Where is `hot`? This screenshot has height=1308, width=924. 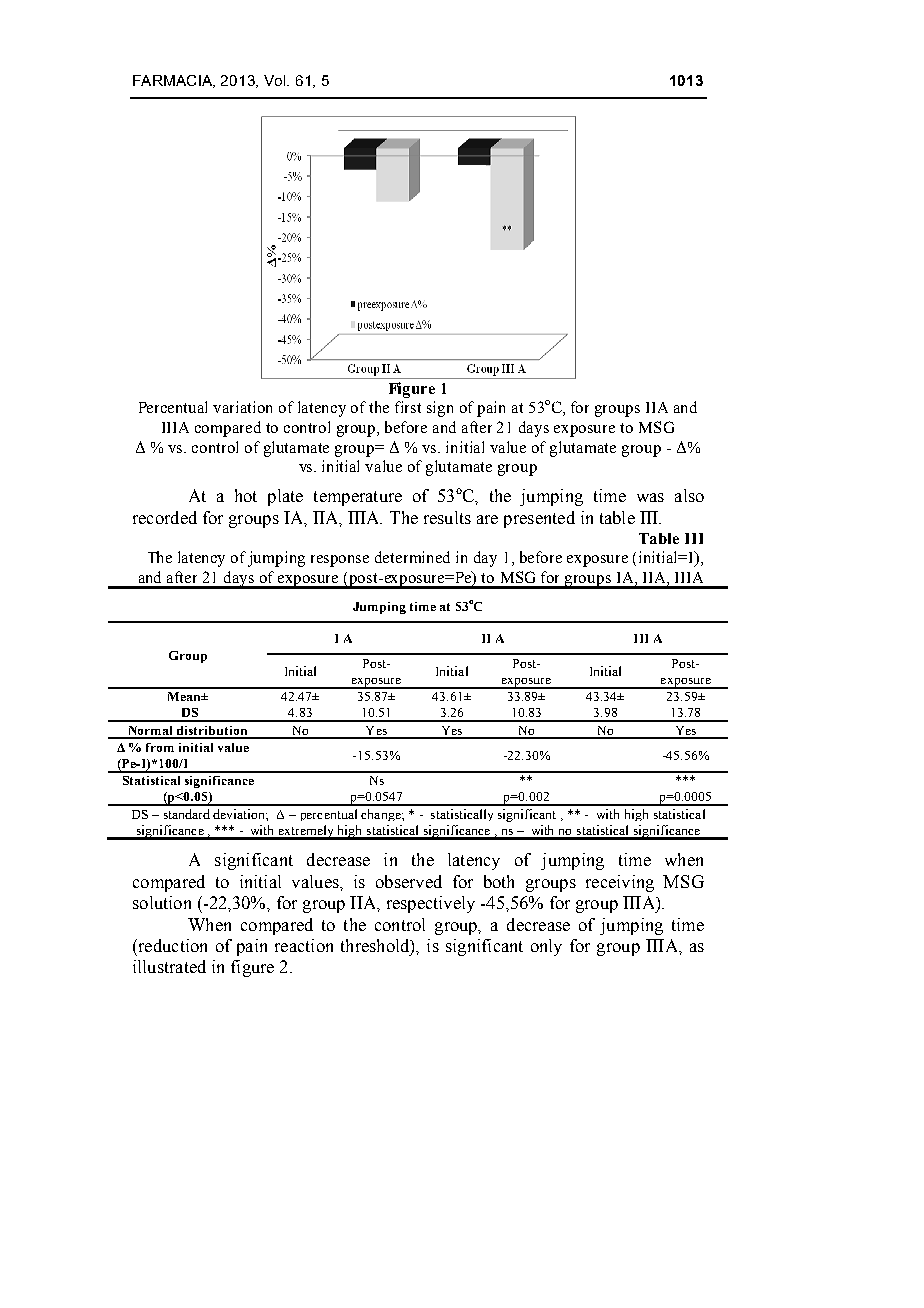
hot is located at coordinates (246, 495).
